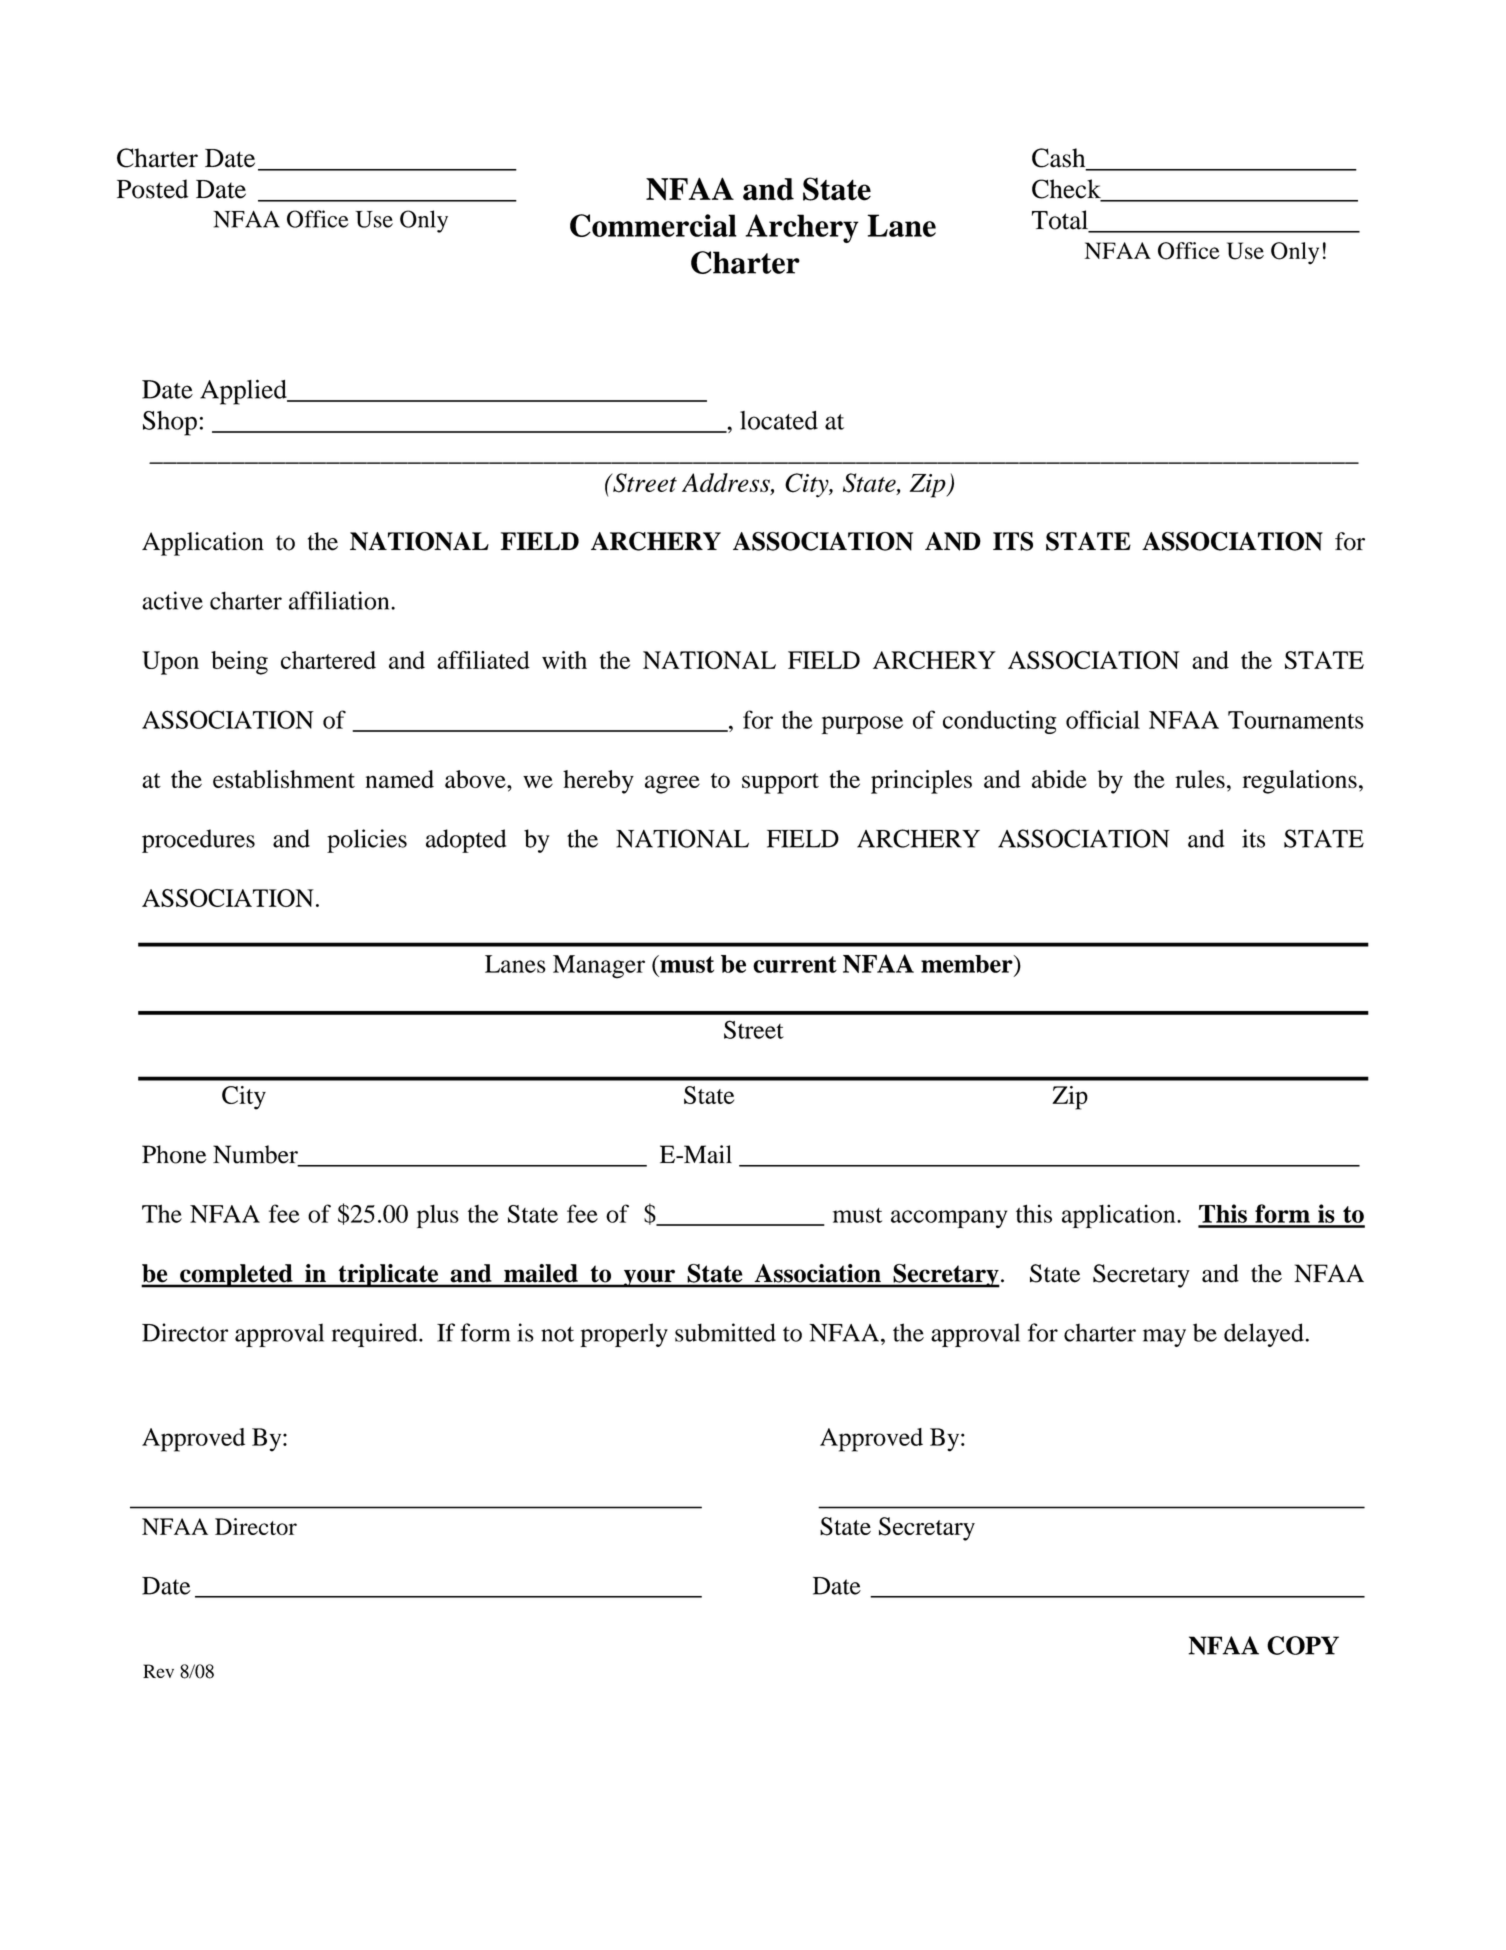  Describe the element at coordinates (725, 1332) in the screenshot. I see `submitted` at that location.
